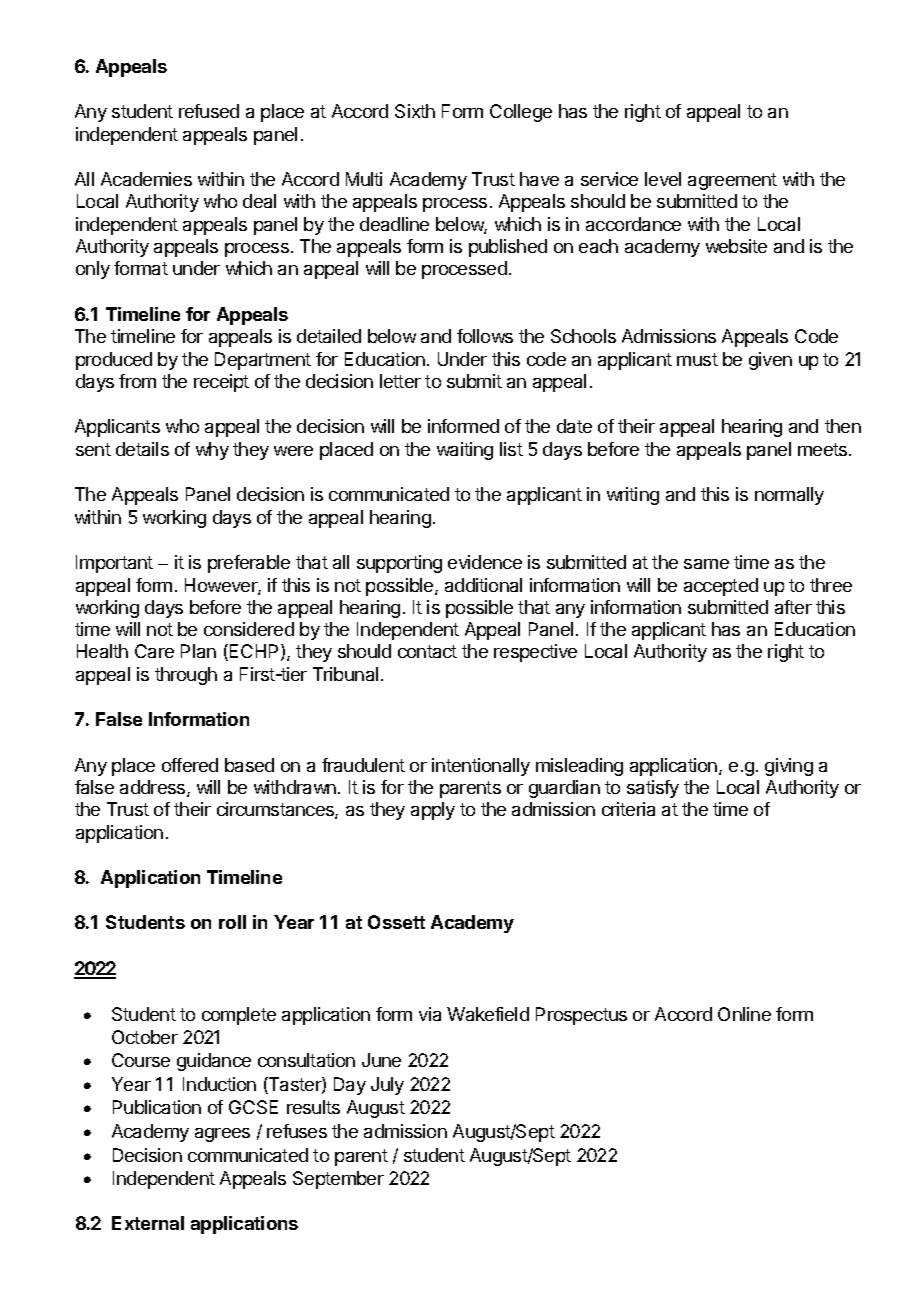 Image resolution: width=924 pixels, height=1307 pixels. What do you see at coordinates (212, 451) in the image?
I see `why` at bounding box center [212, 451].
